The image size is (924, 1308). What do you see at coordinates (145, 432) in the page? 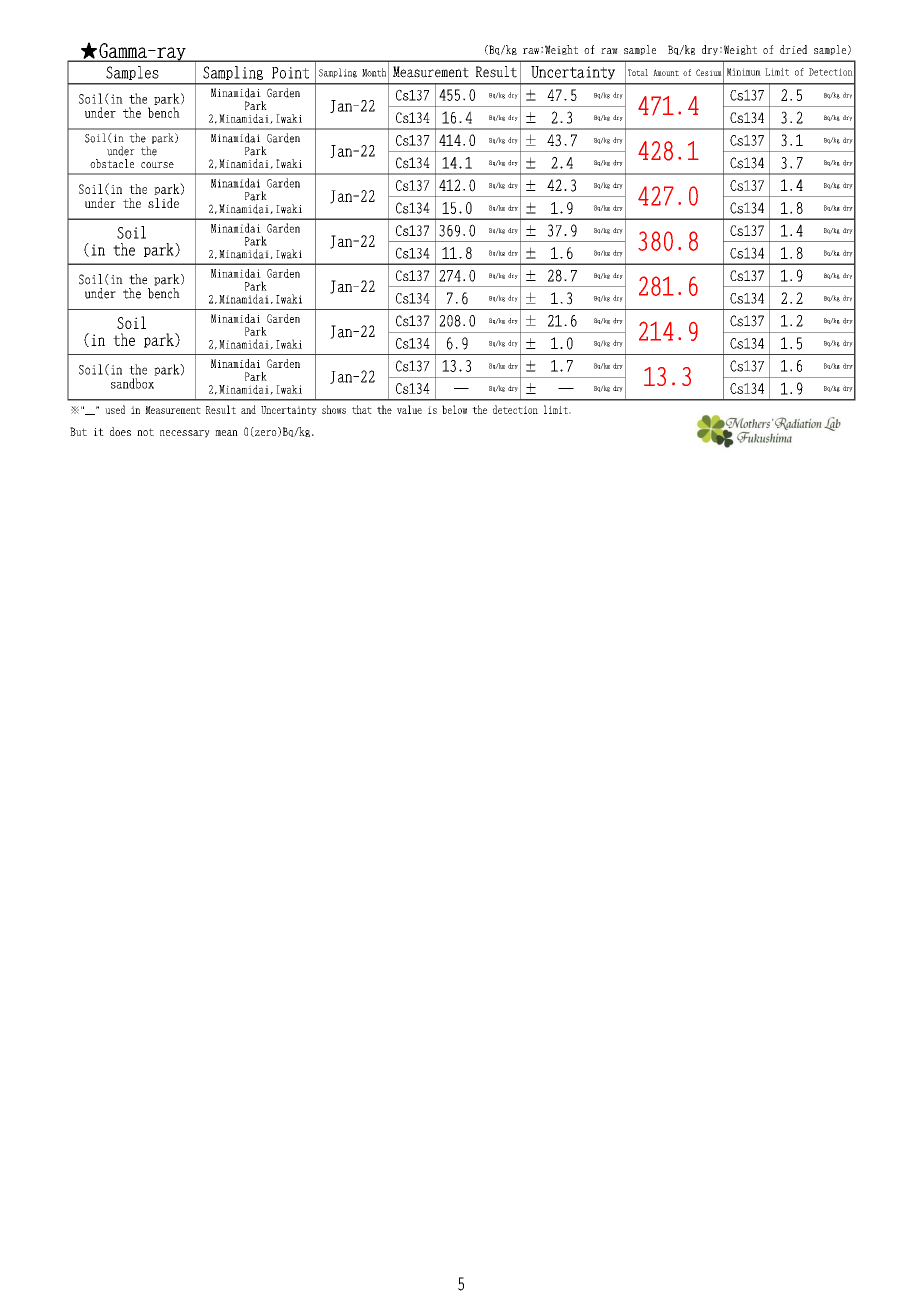
I see `not` at bounding box center [145, 432].
